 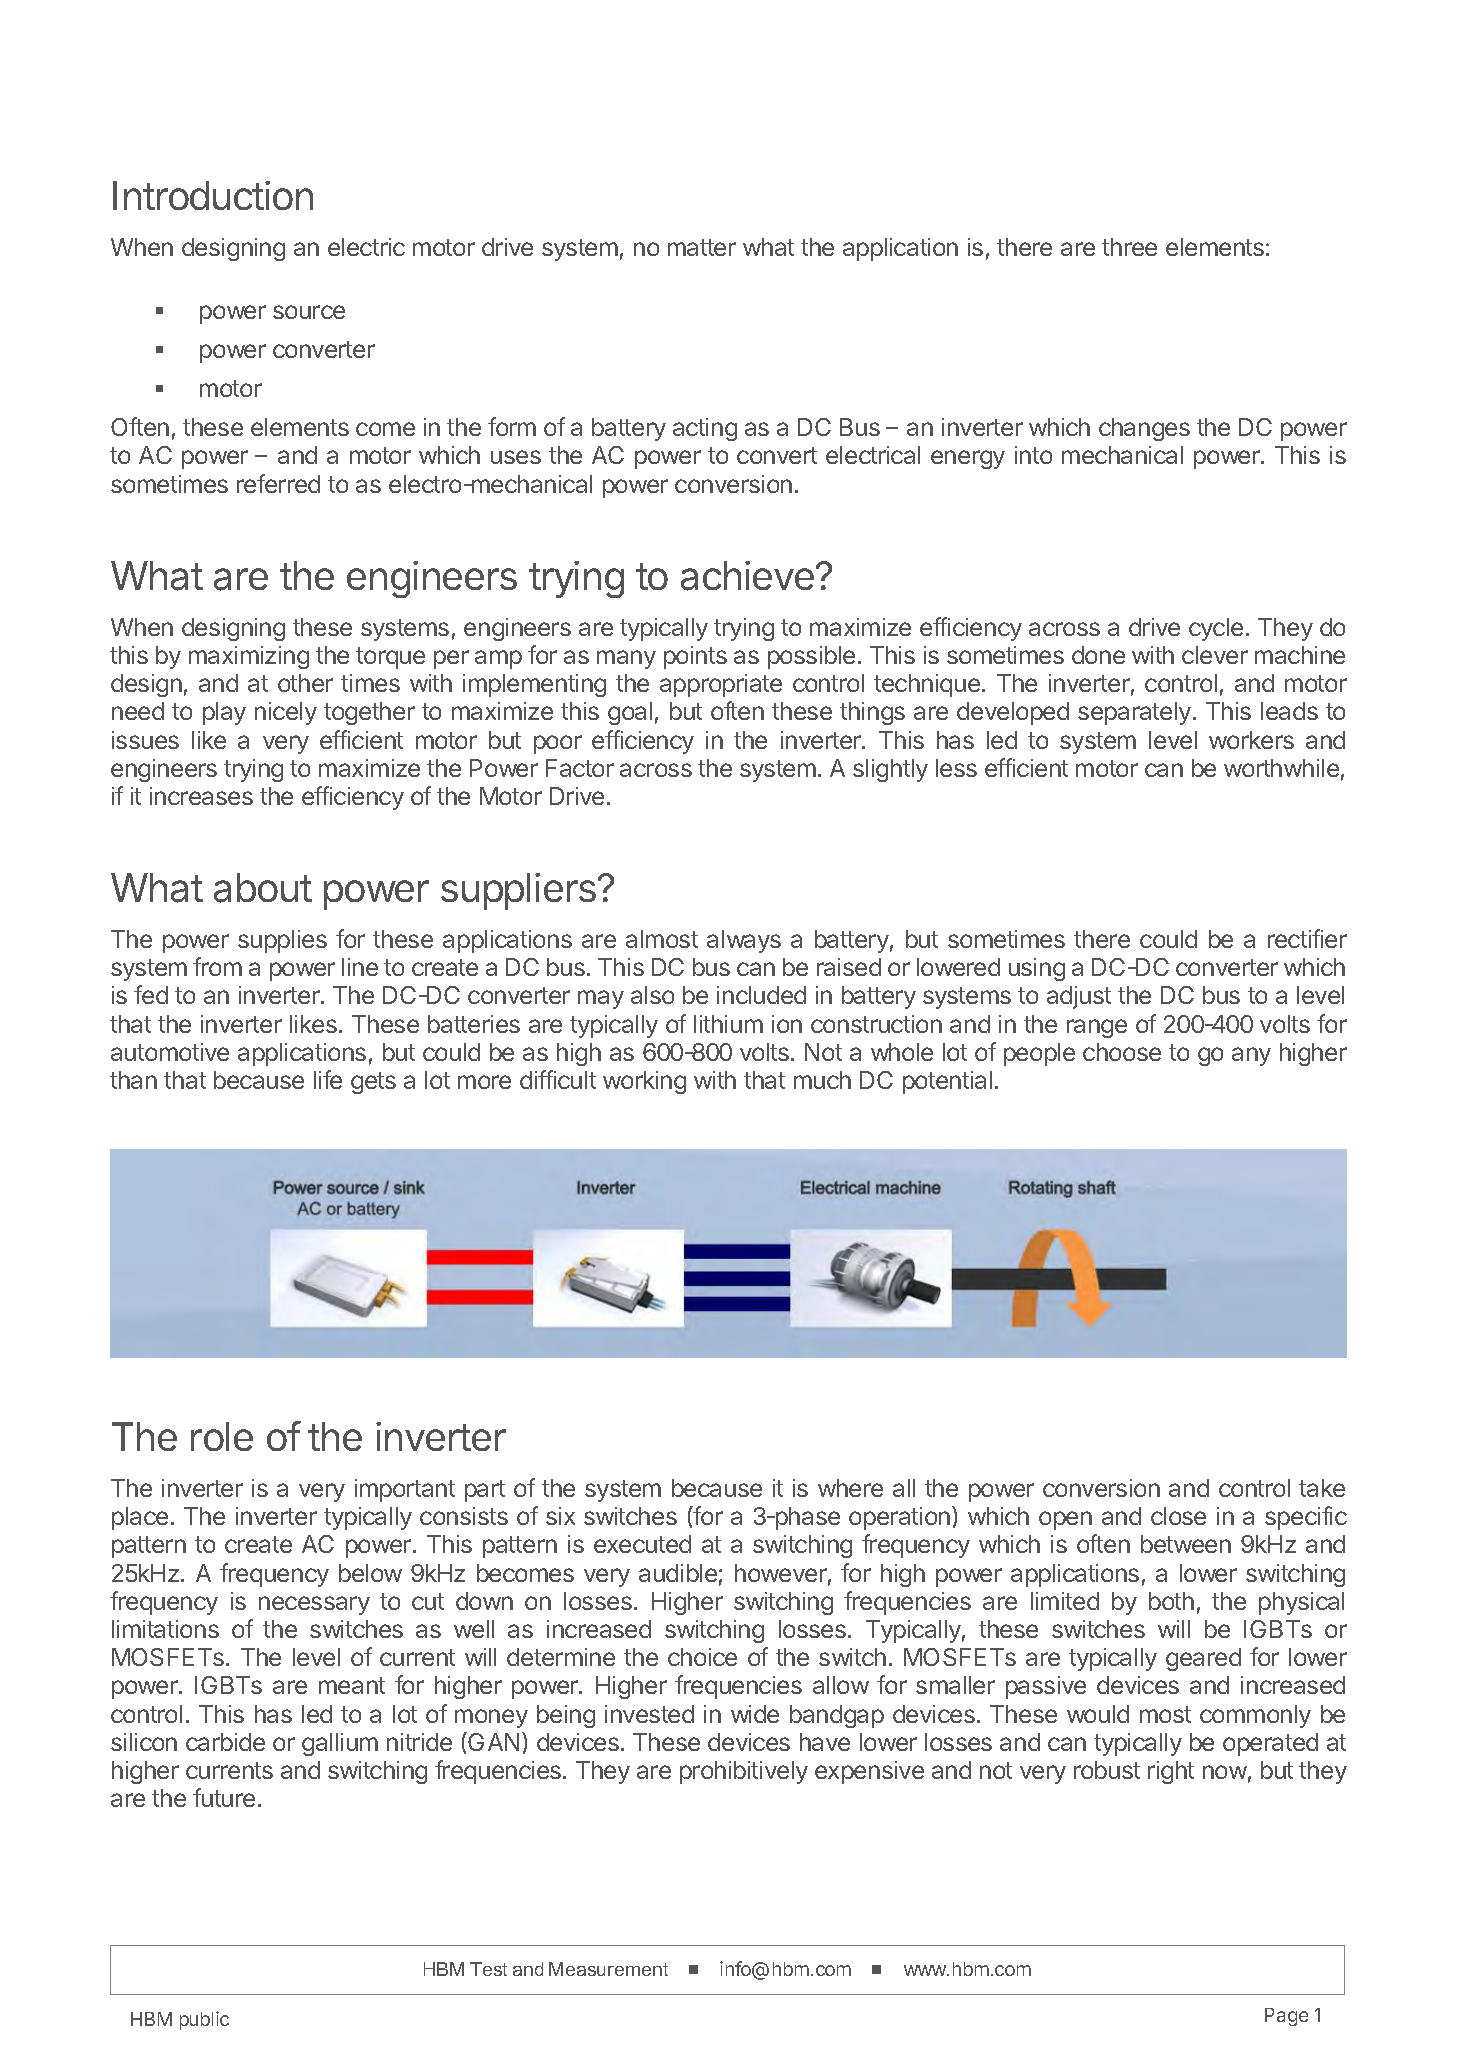 I want to click on life, so click(x=328, y=1079).
